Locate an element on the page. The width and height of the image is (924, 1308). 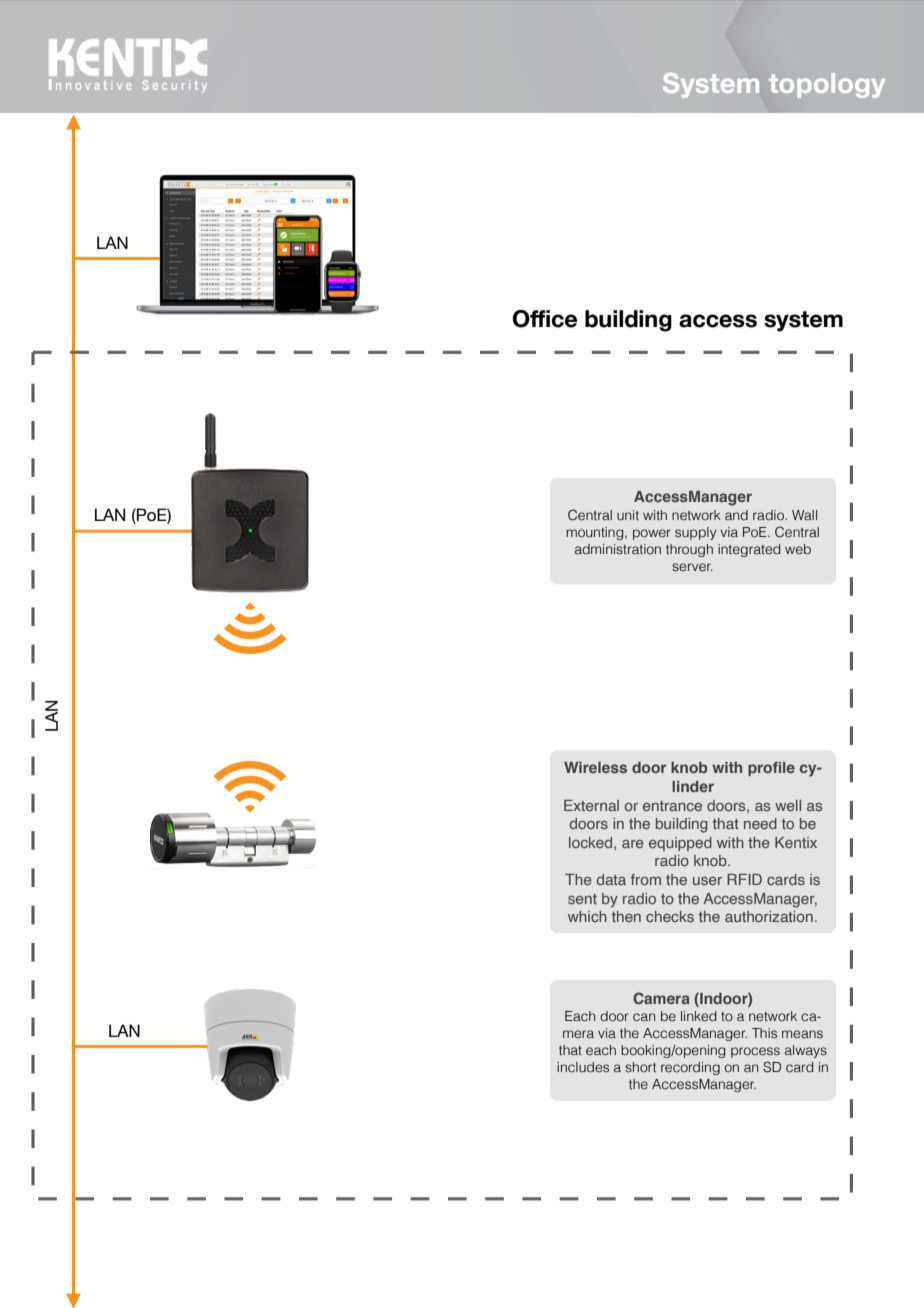
web is located at coordinates (798, 549).
